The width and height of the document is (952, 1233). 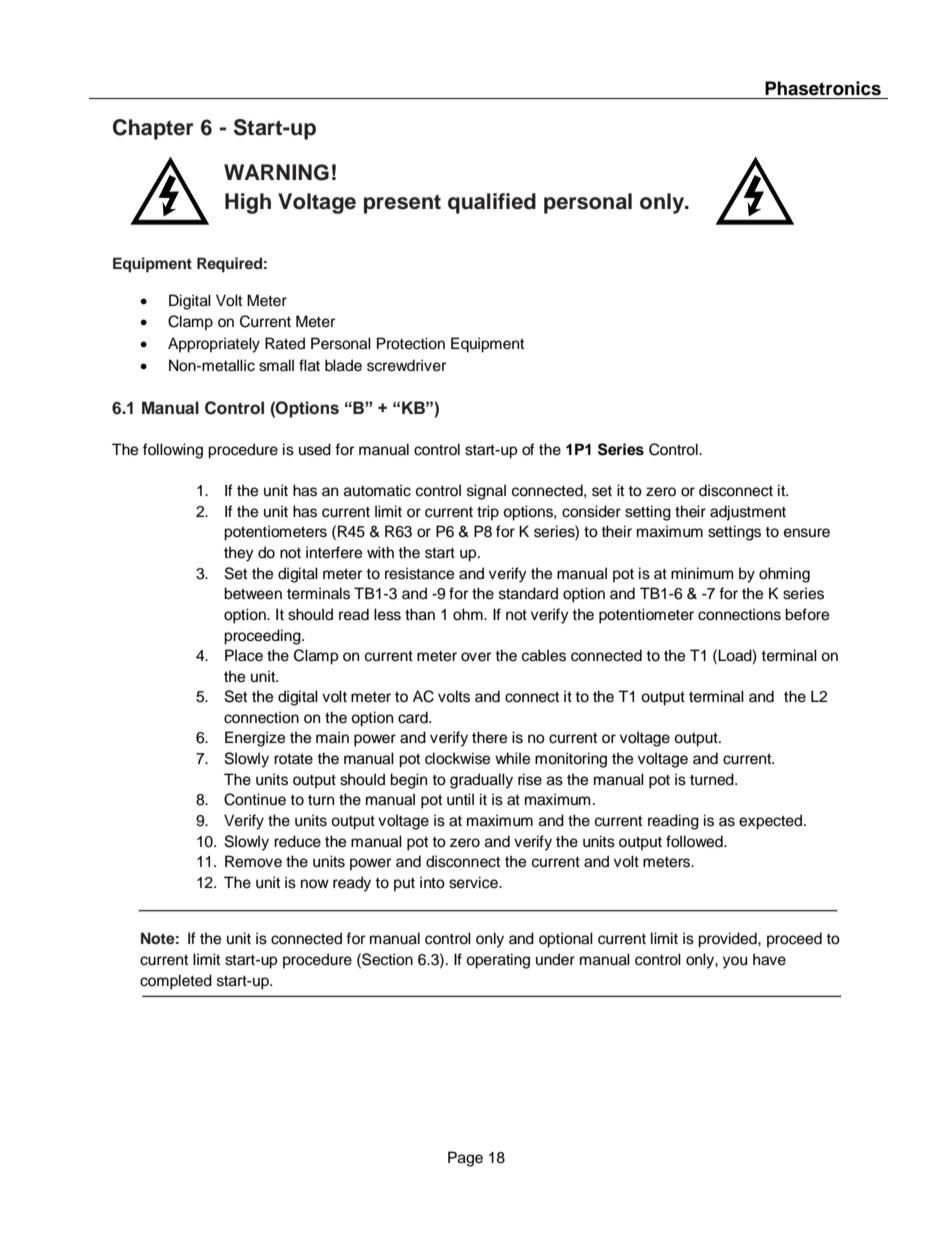 What do you see at coordinates (244, 655) in the document?
I see `Place` at bounding box center [244, 655].
